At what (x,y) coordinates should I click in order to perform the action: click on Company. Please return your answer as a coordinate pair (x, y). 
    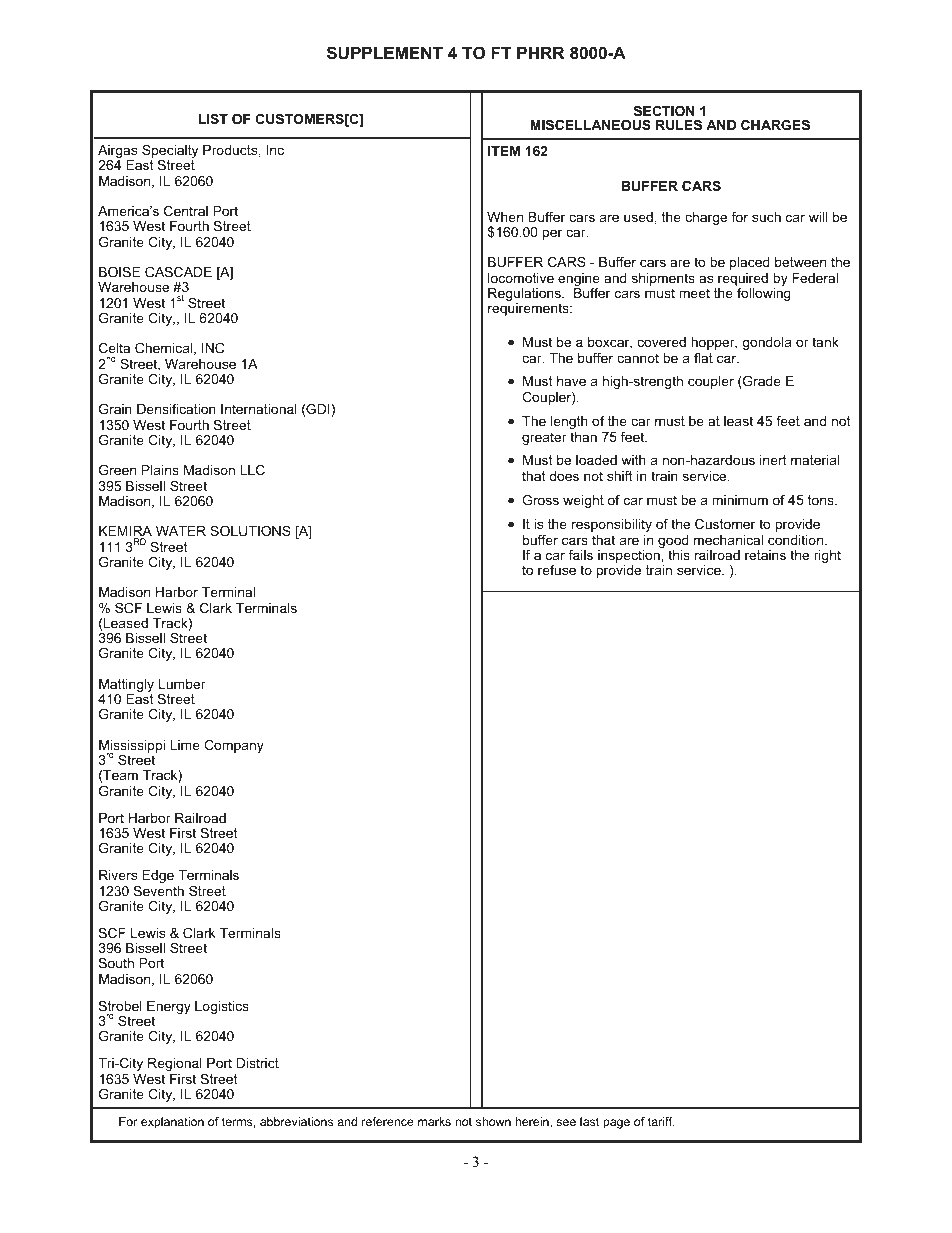
    Looking at the image, I should click on (234, 746).
